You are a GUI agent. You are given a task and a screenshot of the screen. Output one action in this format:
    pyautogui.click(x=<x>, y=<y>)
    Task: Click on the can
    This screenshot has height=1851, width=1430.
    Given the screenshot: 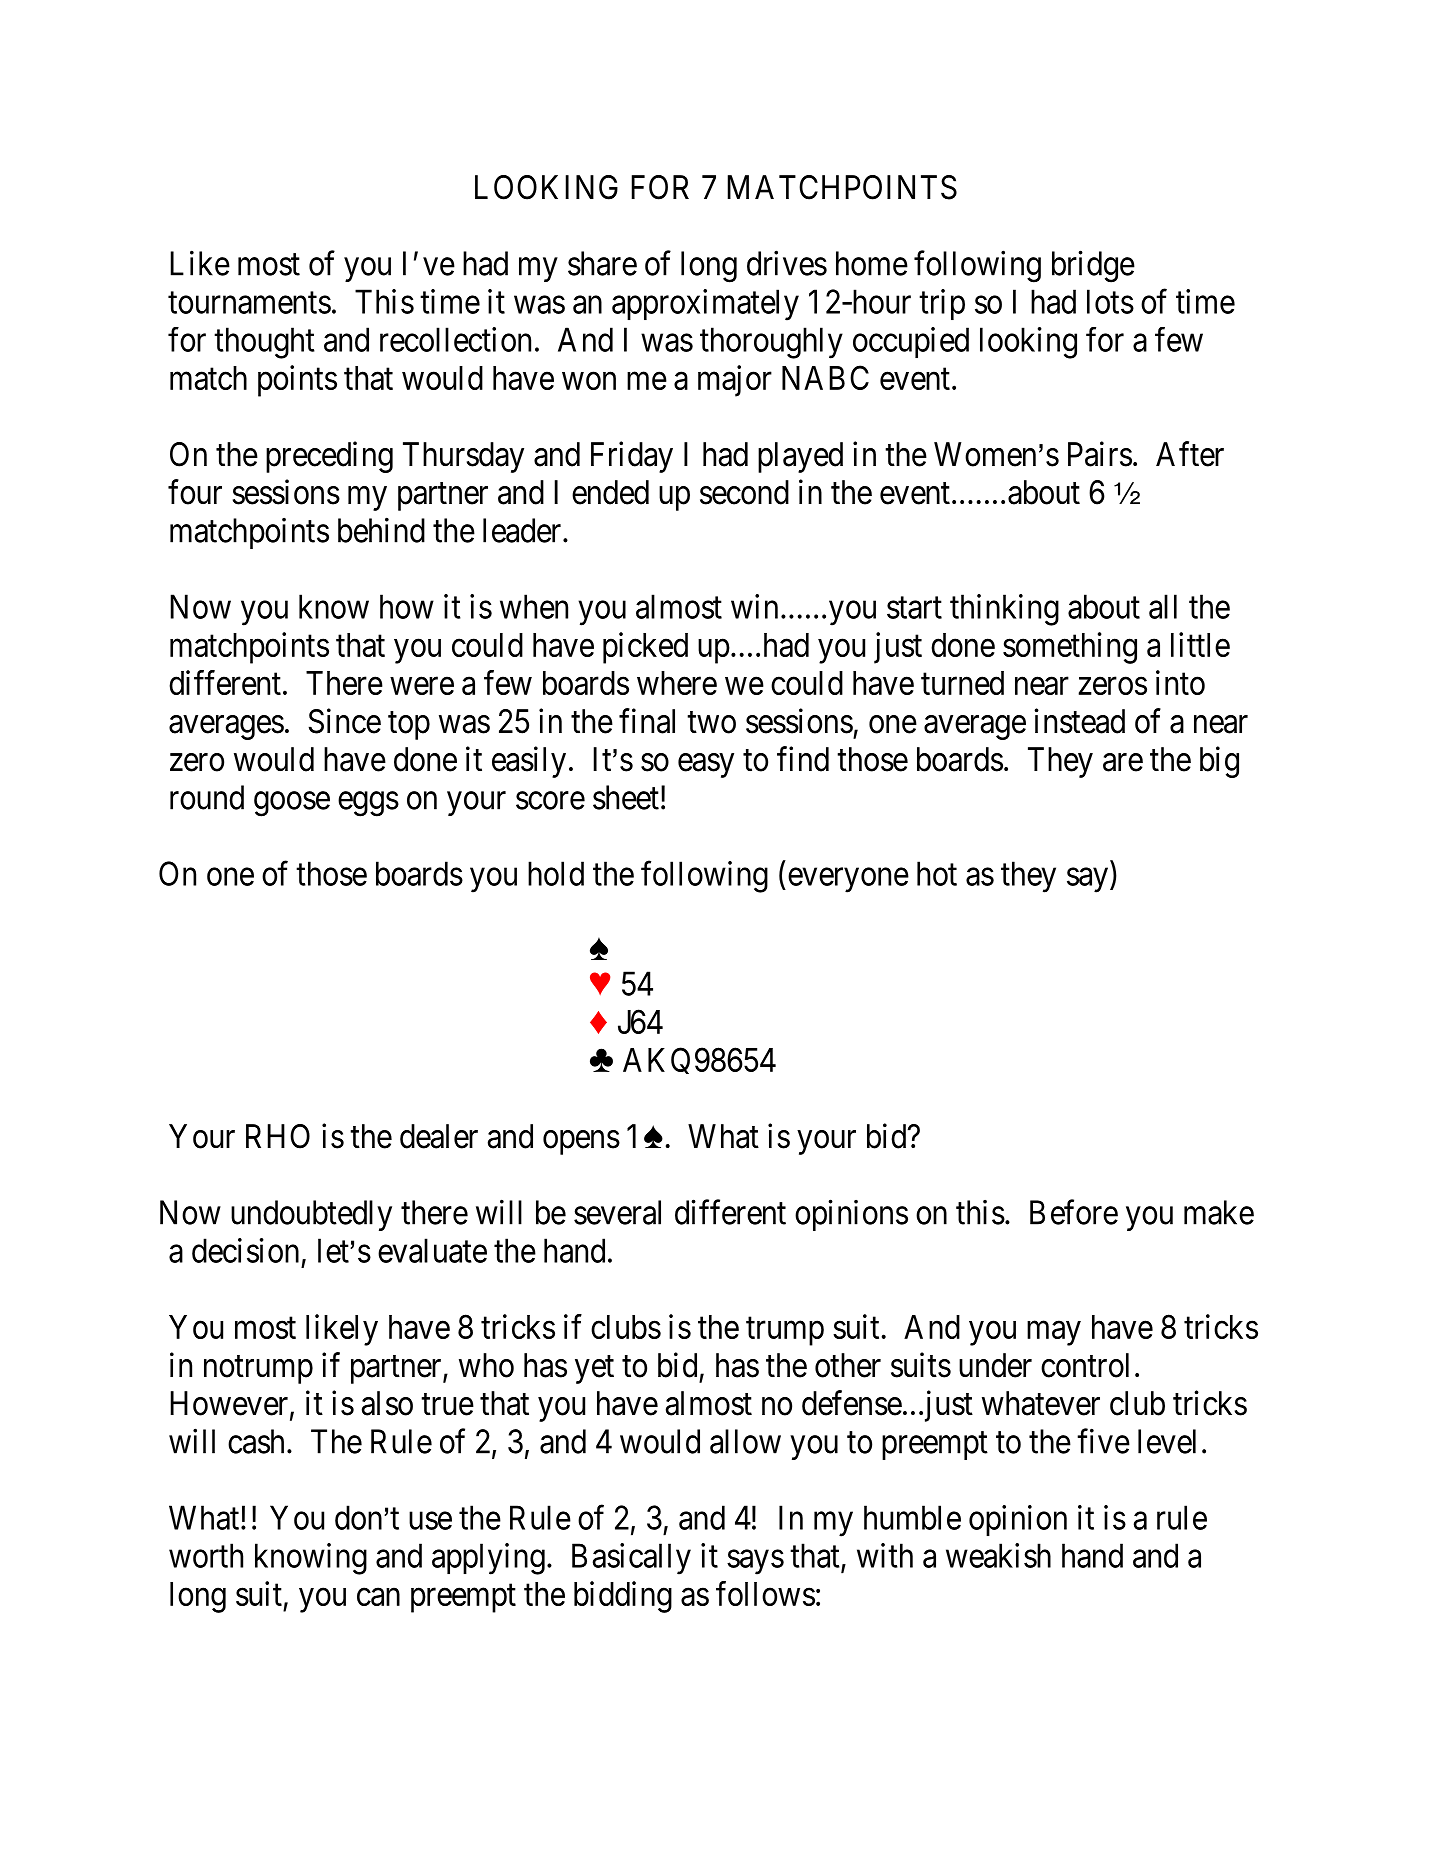 What is the action you would take?
    pyautogui.click(x=378, y=1597)
